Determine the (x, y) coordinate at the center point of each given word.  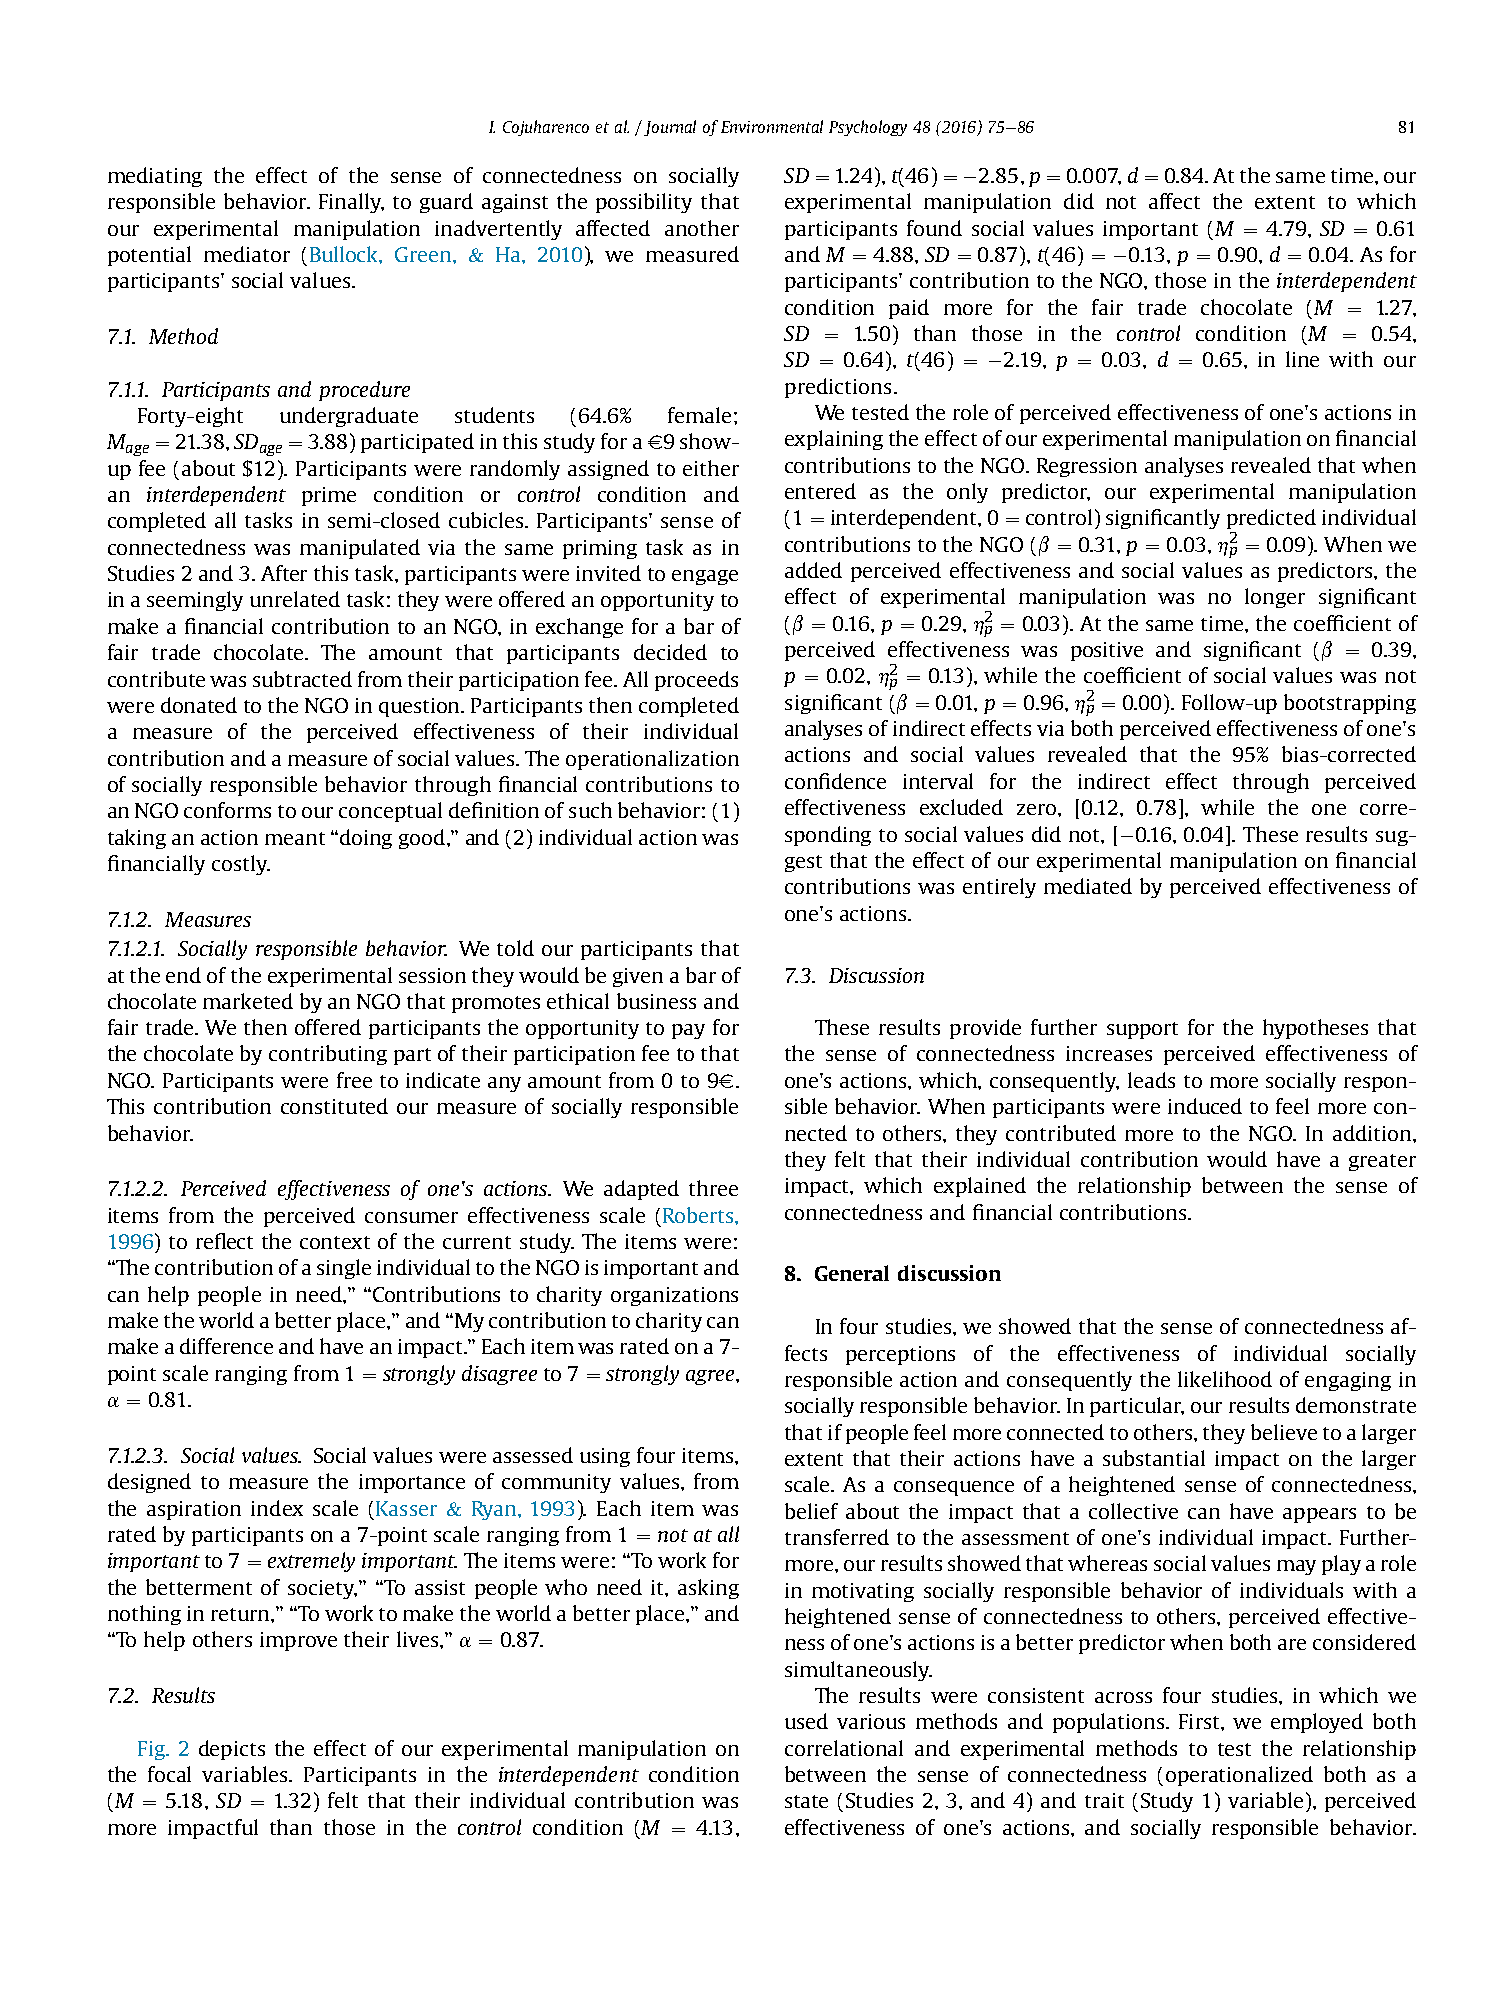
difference (226, 1346)
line (1302, 359)
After (284, 573)
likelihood (1225, 1379)
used (806, 1721)
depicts (232, 1750)
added (813, 570)
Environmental (772, 126)
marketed (248, 1001)
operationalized (1239, 1776)
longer (1275, 598)
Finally (351, 203)
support (1142, 1030)
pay (688, 1031)
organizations (674, 1296)
